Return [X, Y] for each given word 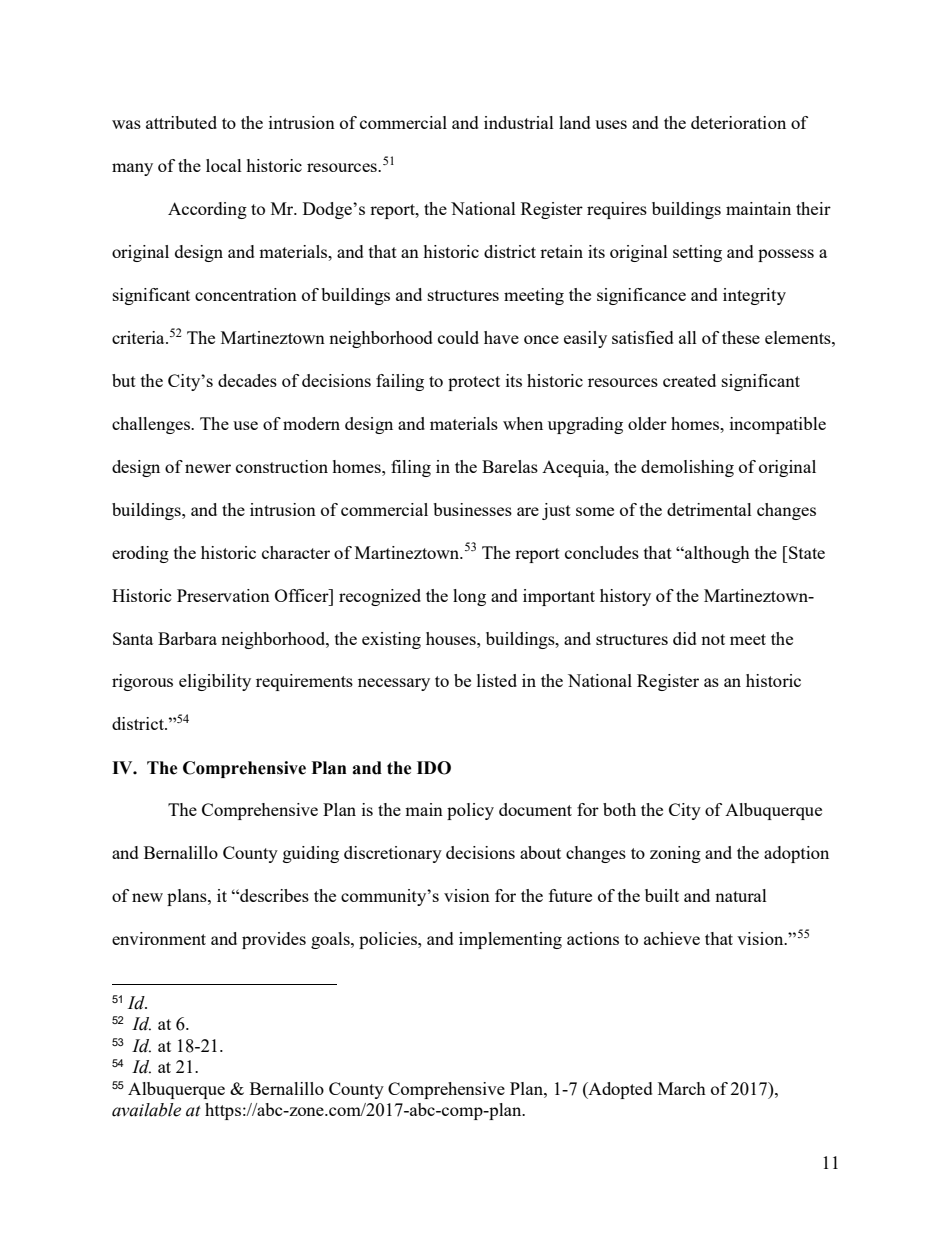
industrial [519, 122]
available [146, 1110]
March [682, 1088]
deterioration [738, 122]
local [224, 165]
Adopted [619, 1090]
